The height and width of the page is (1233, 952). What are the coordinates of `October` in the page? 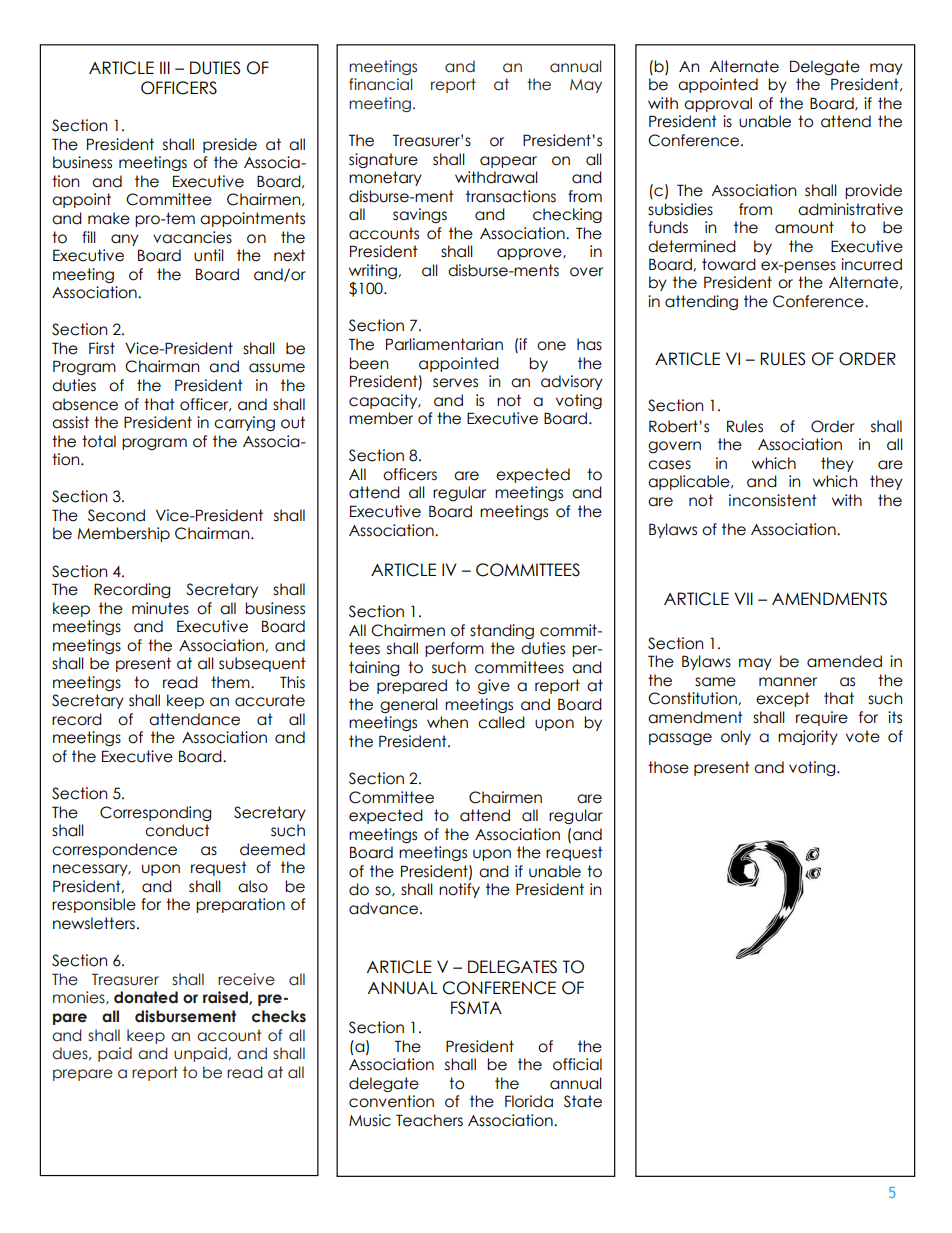 It's located at (788, 1176).
